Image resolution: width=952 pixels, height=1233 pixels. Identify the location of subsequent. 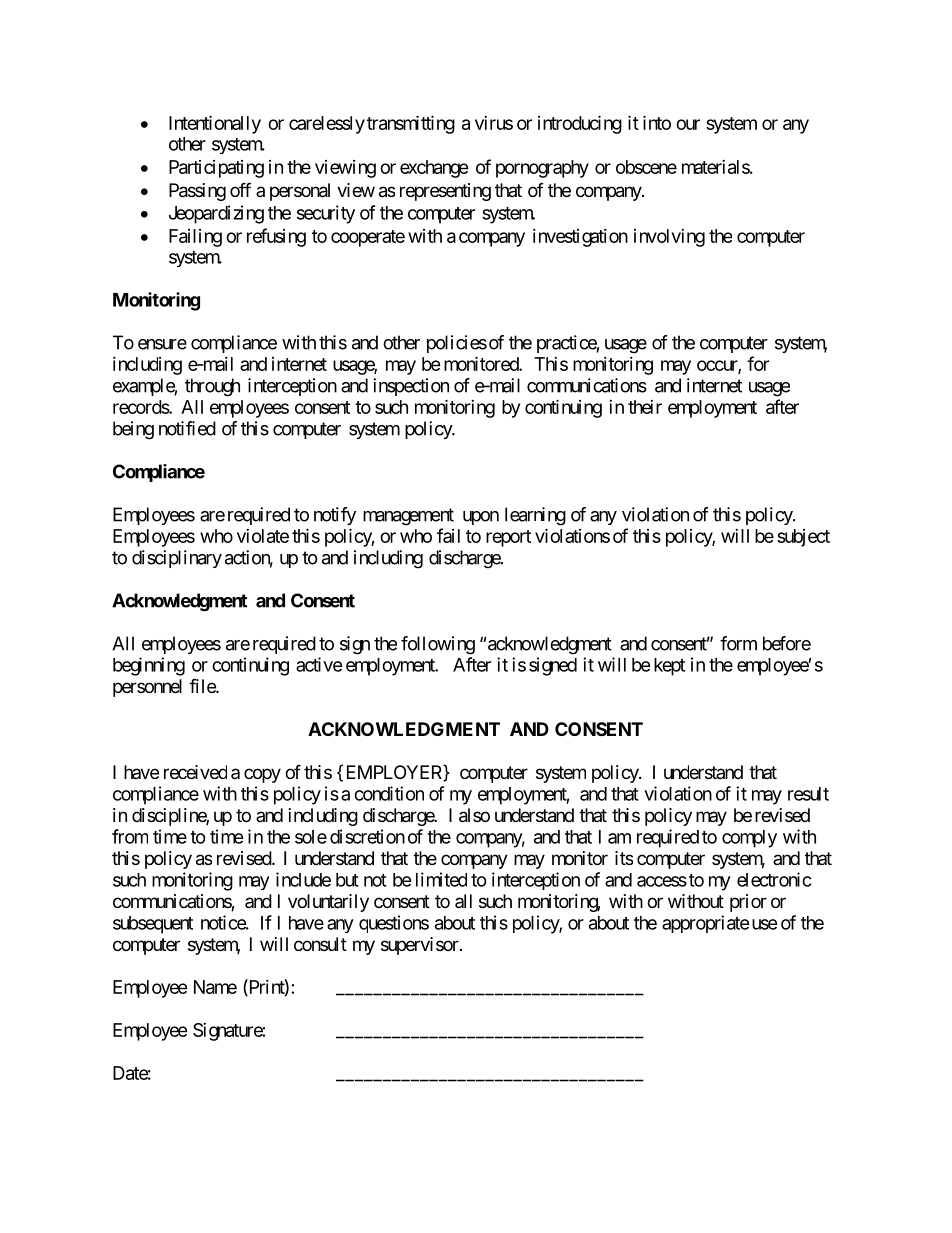
(153, 925).
